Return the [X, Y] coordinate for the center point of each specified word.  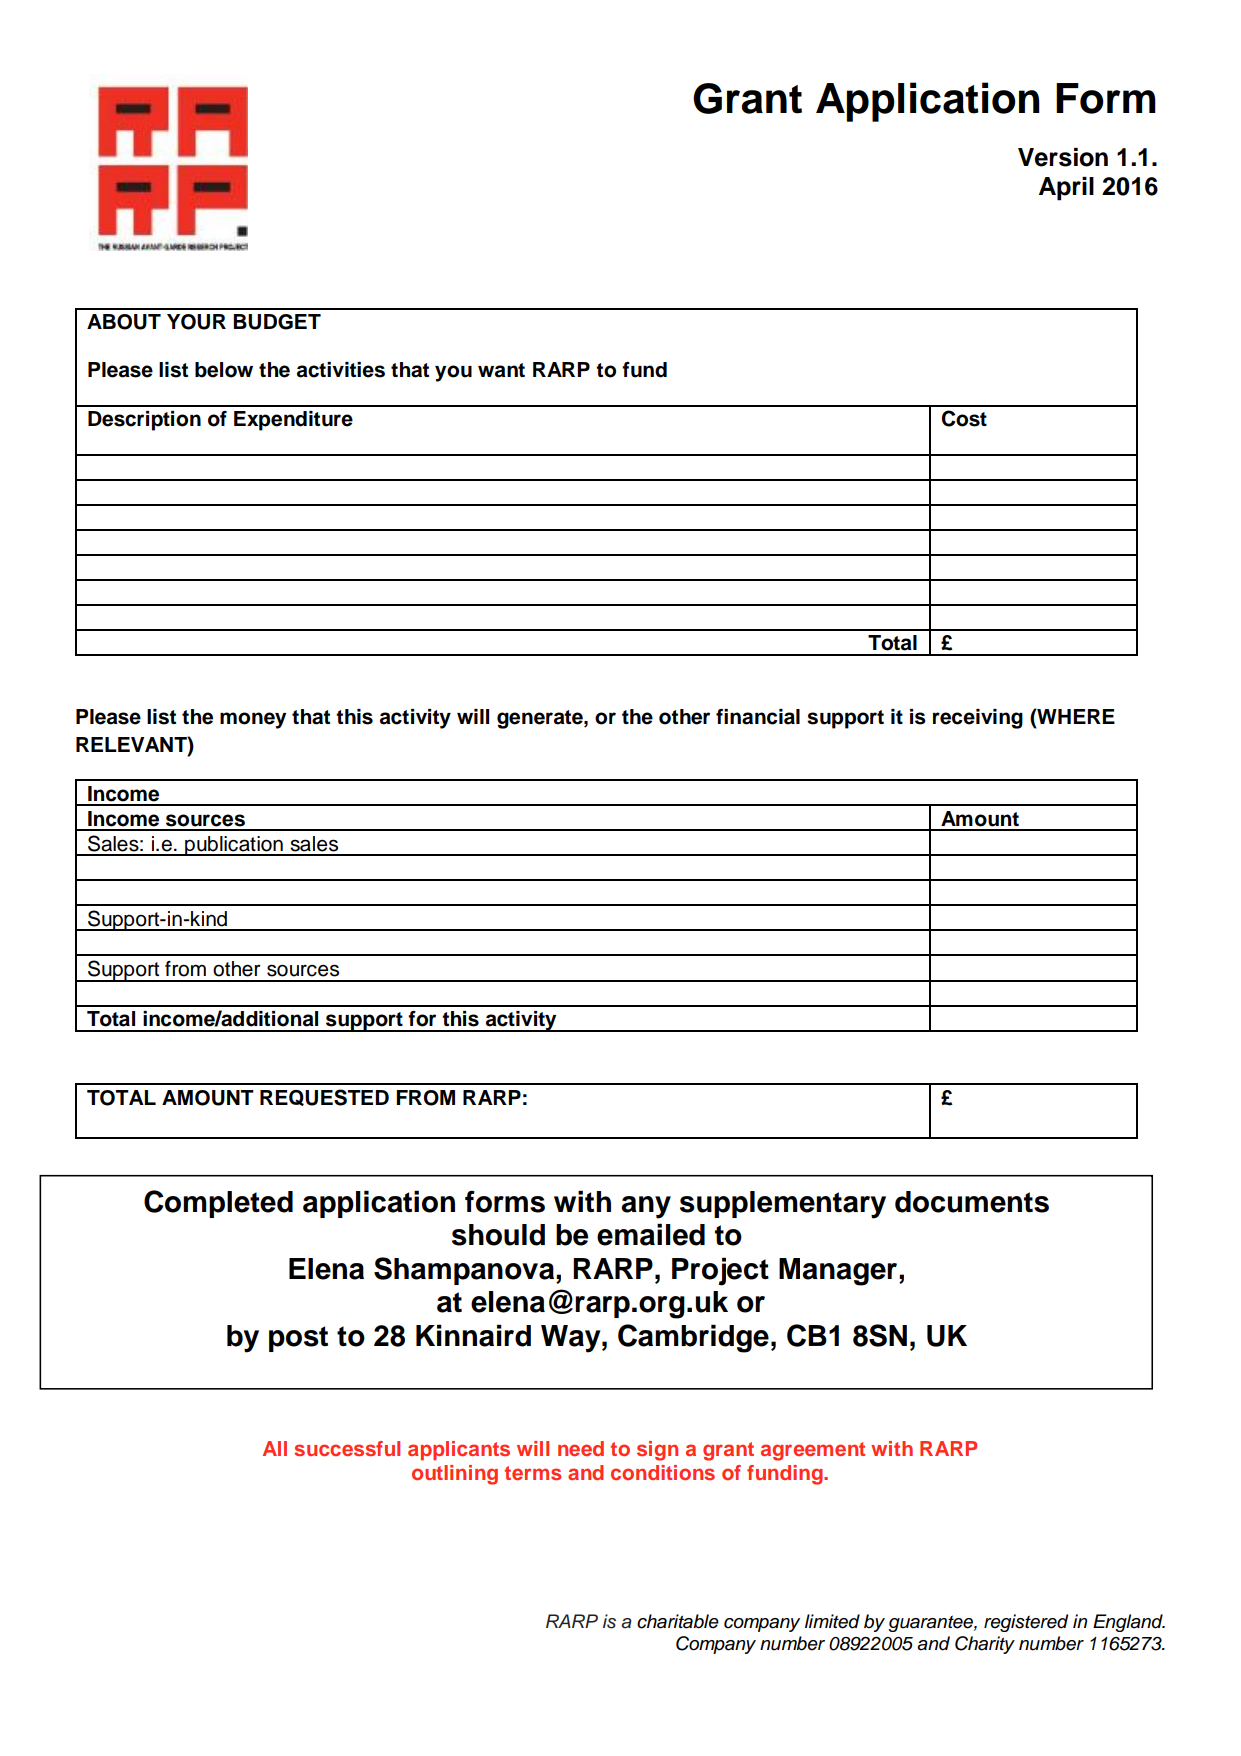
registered [1026, 1623]
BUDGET [277, 322]
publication [234, 846]
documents [972, 1202]
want [501, 370]
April [1066, 189]
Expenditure [293, 421]
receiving [978, 719]
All [275, 1448]
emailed [651, 1234]
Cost [964, 418]
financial [758, 717]
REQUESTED [324, 1097]
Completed [218, 1204]
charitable [678, 1621]
